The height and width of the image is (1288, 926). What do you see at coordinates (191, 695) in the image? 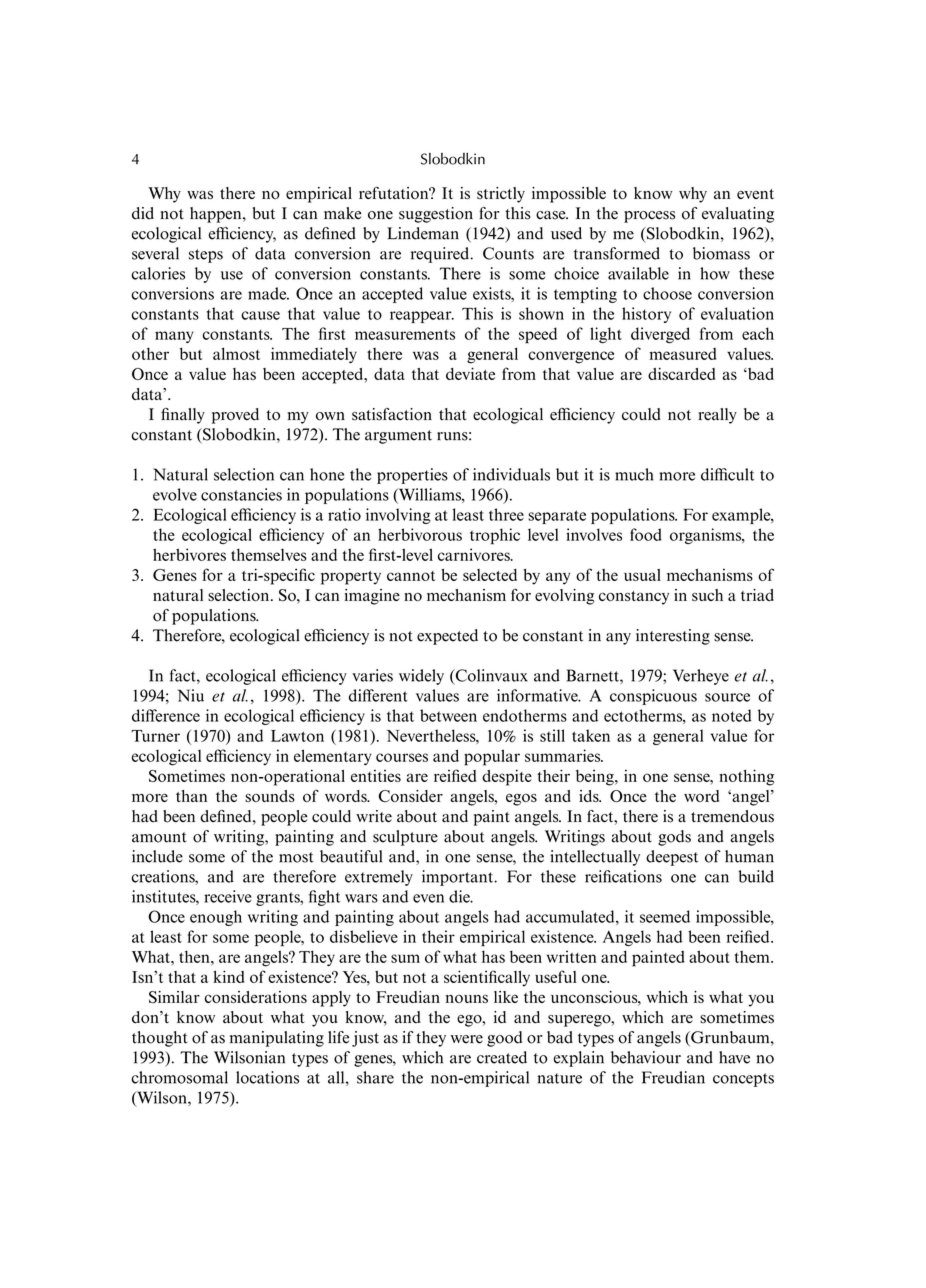
I see `Niu` at bounding box center [191, 695].
